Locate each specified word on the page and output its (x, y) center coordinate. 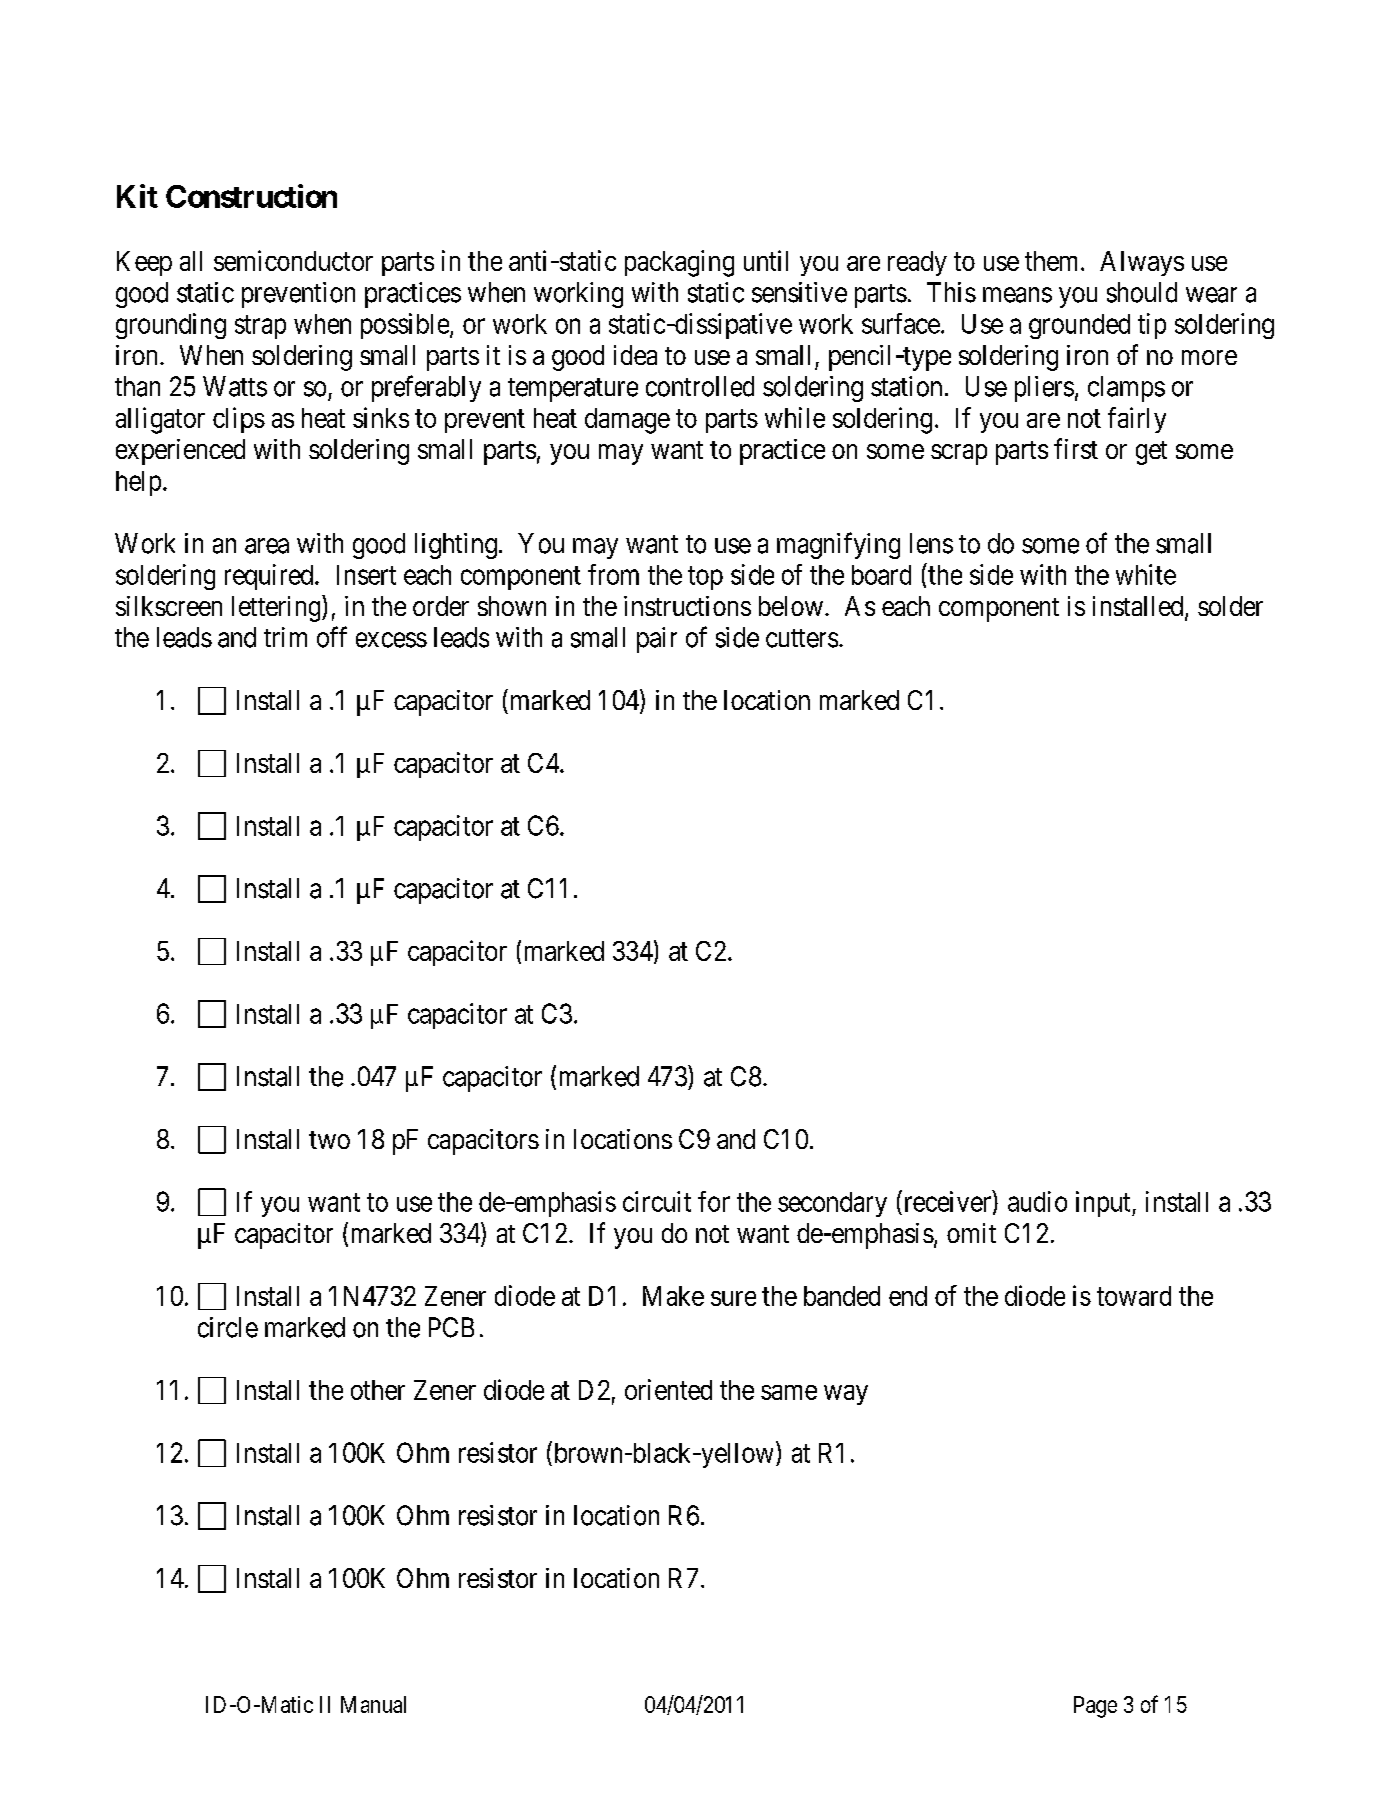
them (1053, 261)
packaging (679, 263)
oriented (668, 1389)
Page (1095, 1707)
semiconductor (293, 260)
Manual (373, 1704)
